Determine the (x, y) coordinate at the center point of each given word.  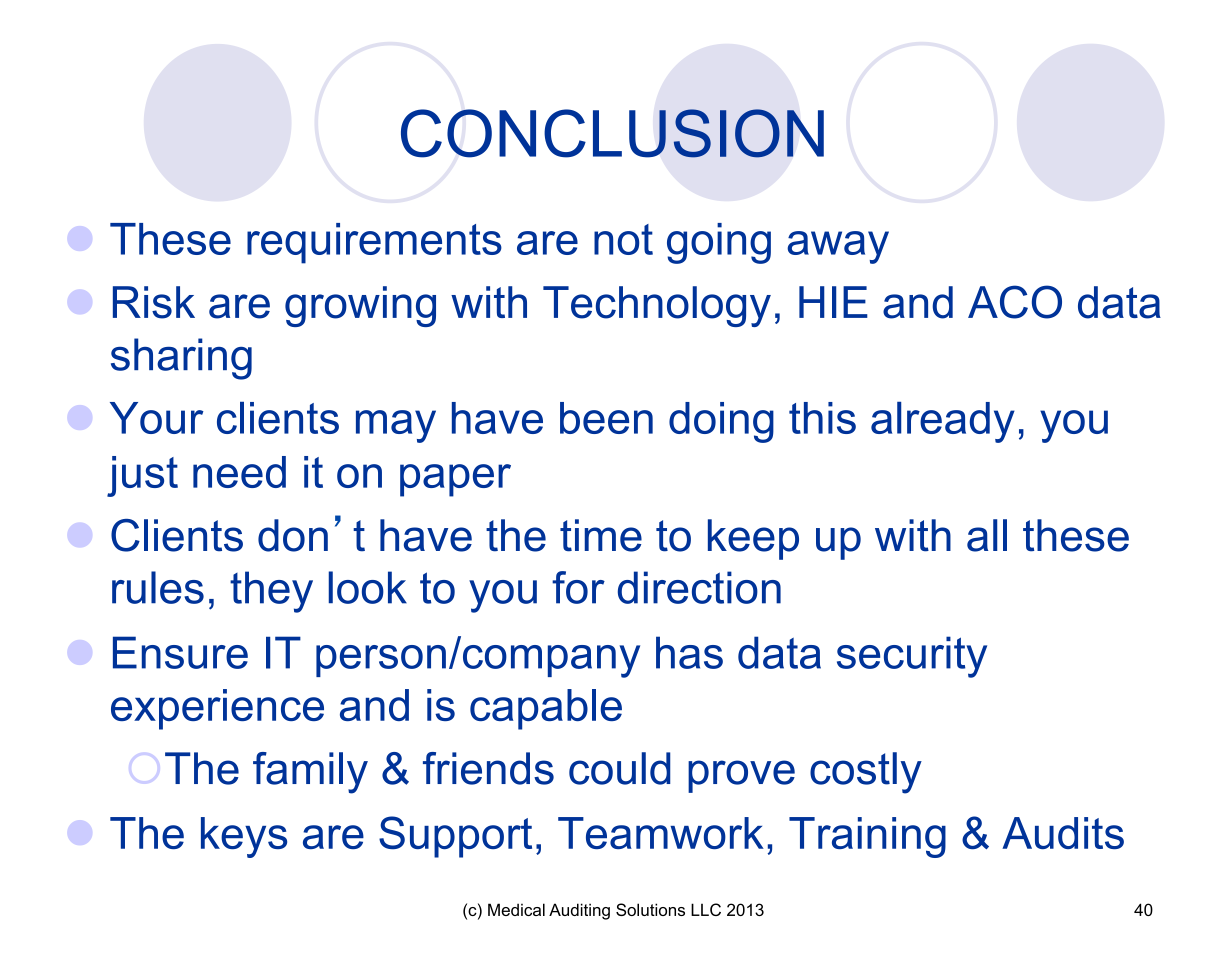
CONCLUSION (612, 133)
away (838, 247)
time (601, 535)
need (239, 472)
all (987, 535)
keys (244, 837)
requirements (374, 243)
